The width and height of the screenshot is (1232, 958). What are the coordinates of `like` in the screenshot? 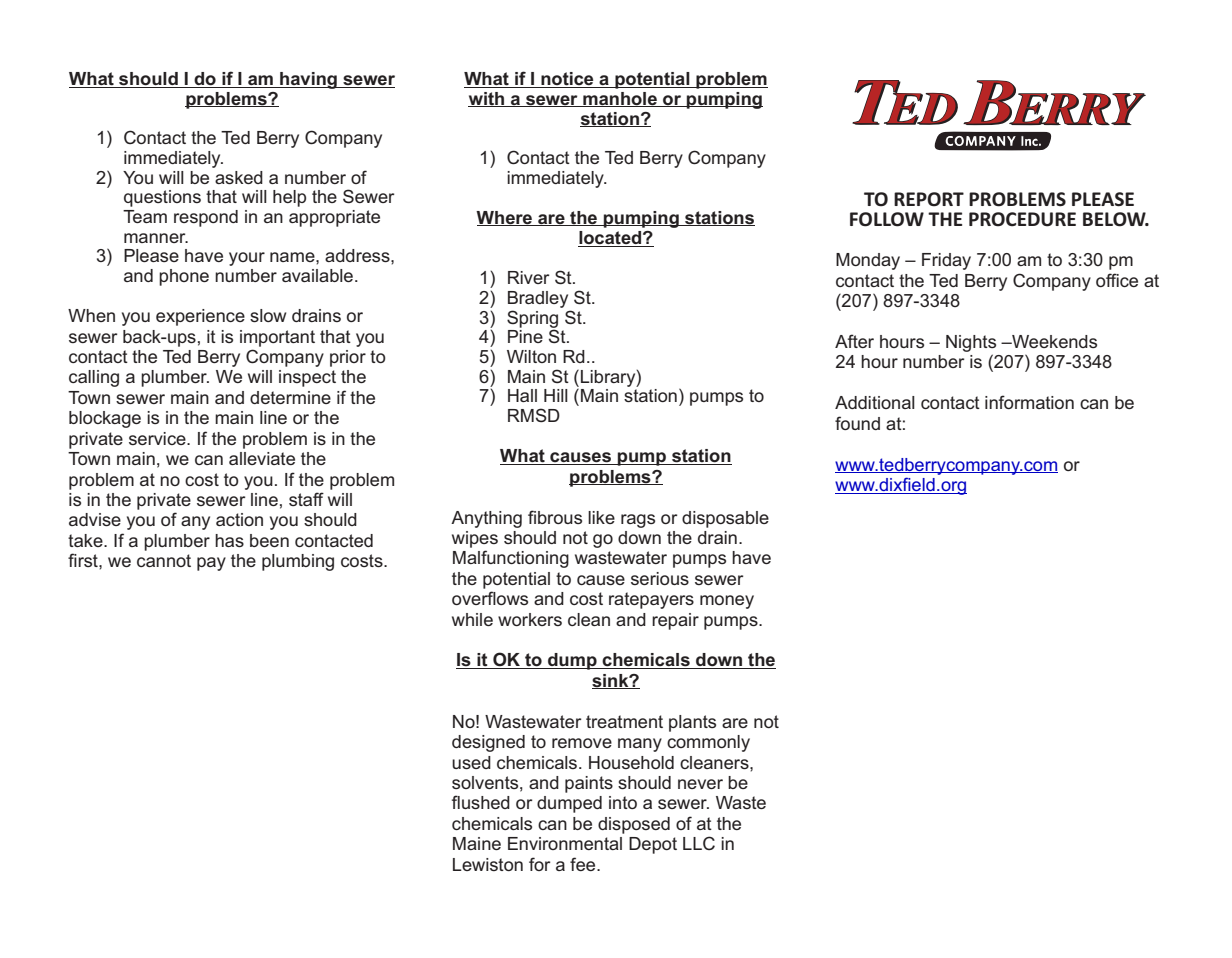 It's located at (601, 517).
